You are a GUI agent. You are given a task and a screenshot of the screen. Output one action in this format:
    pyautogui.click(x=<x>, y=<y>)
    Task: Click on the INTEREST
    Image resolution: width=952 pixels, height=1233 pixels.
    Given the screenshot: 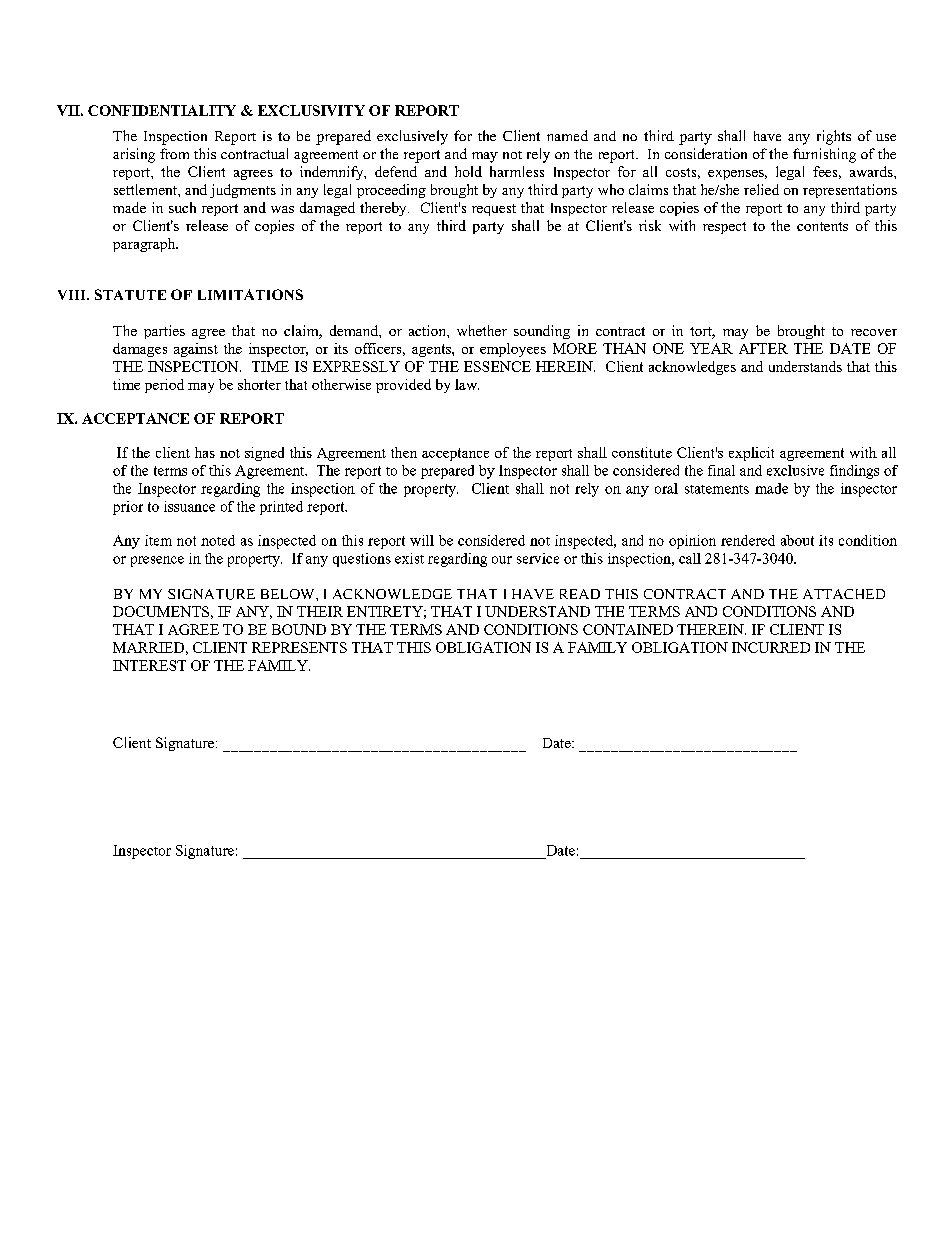 What is the action you would take?
    pyautogui.click(x=149, y=665)
